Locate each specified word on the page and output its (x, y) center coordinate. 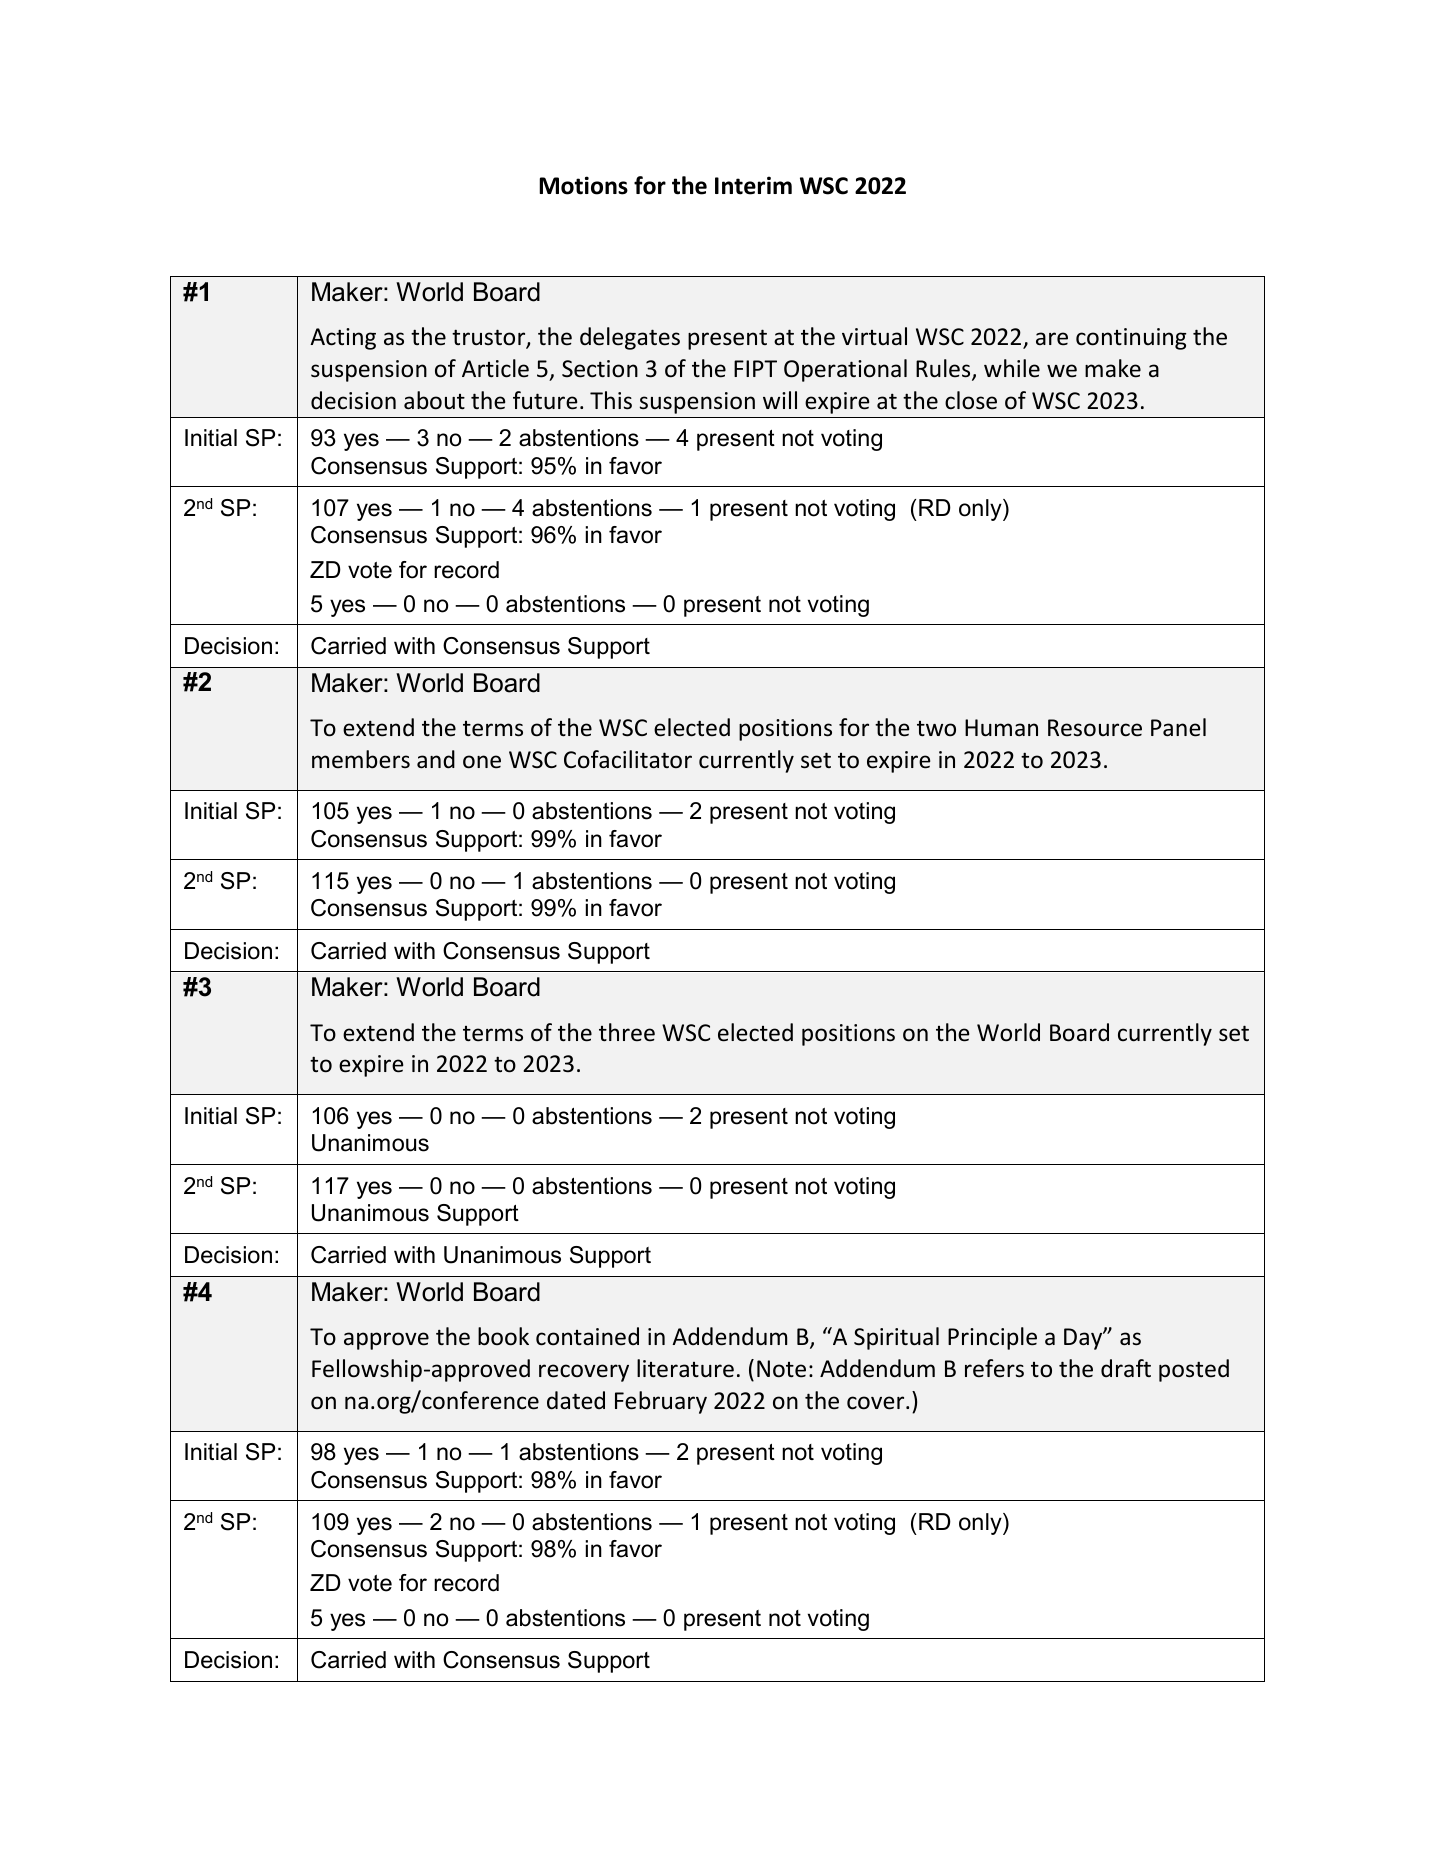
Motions (583, 185)
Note (781, 1369)
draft (1126, 1368)
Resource (1095, 728)
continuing (1131, 339)
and (436, 759)
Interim (753, 185)
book (503, 1336)
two (936, 729)
